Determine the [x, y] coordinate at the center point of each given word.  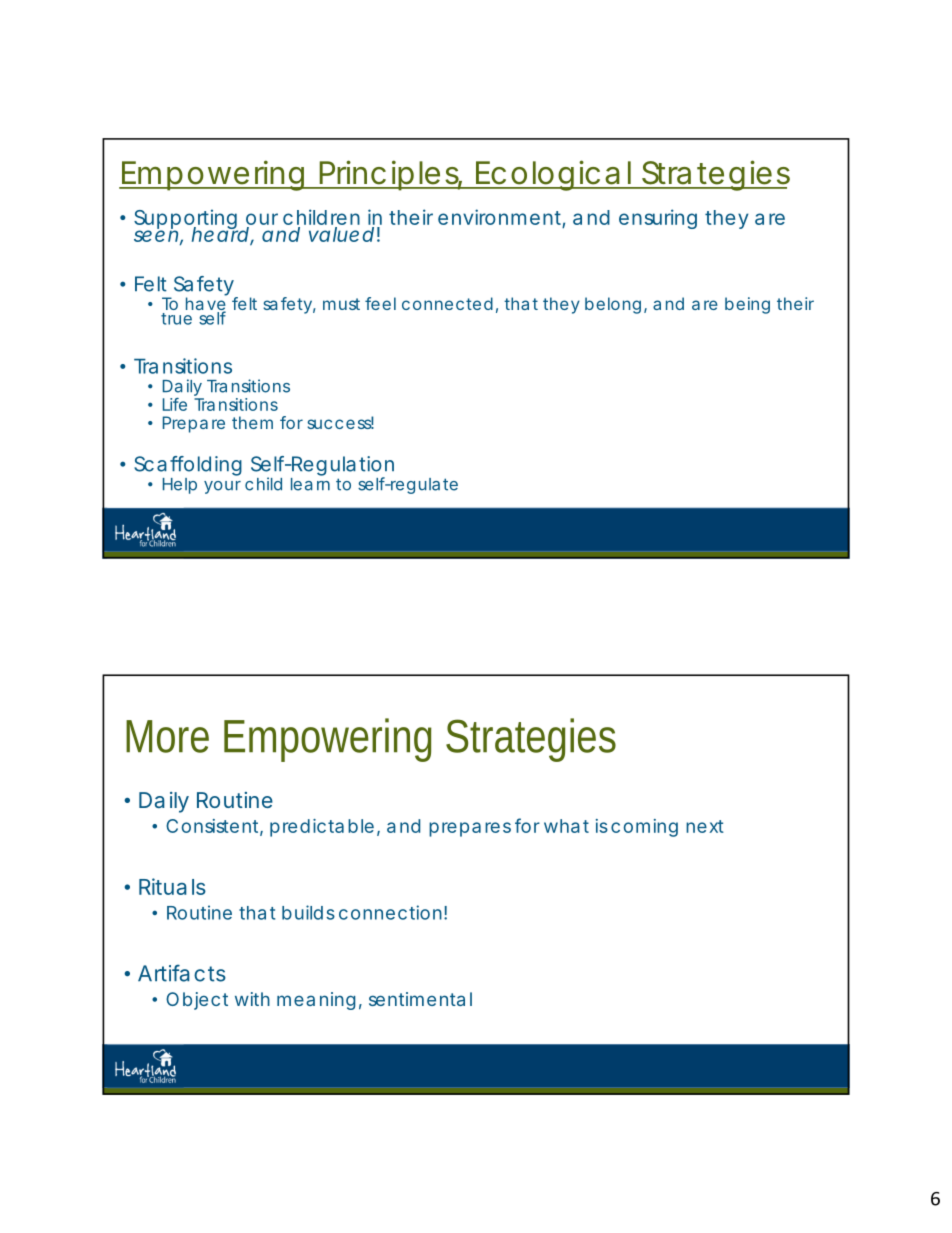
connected [447, 303]
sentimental [420, 999]
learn [310, 483]
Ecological [553, 175]
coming [644, 828]
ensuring [658, 219]
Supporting [186, 220]
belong [613, 305]
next [705, 826]
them [252, 422]
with [252, 999]
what [566, 826]
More [167, 736]
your [222, 487]
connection [390, 912]
